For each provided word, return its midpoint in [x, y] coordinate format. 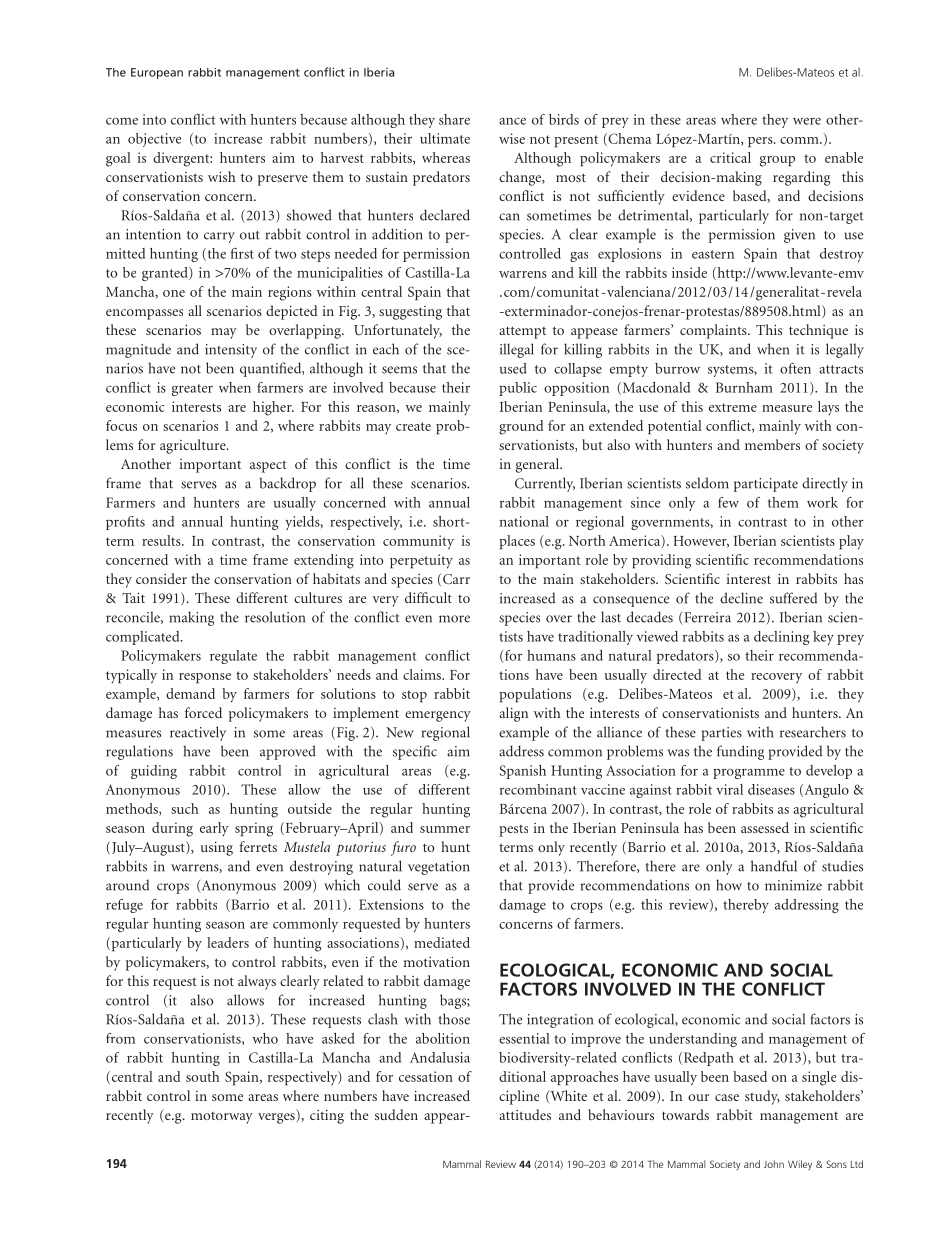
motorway [222, 1118]
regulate [233, 657]
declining [781, 638]
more [454, 619]
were [807, 121]
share [454, 119]
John [774, 1164]
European [157, 73]
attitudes [525, 1114]
